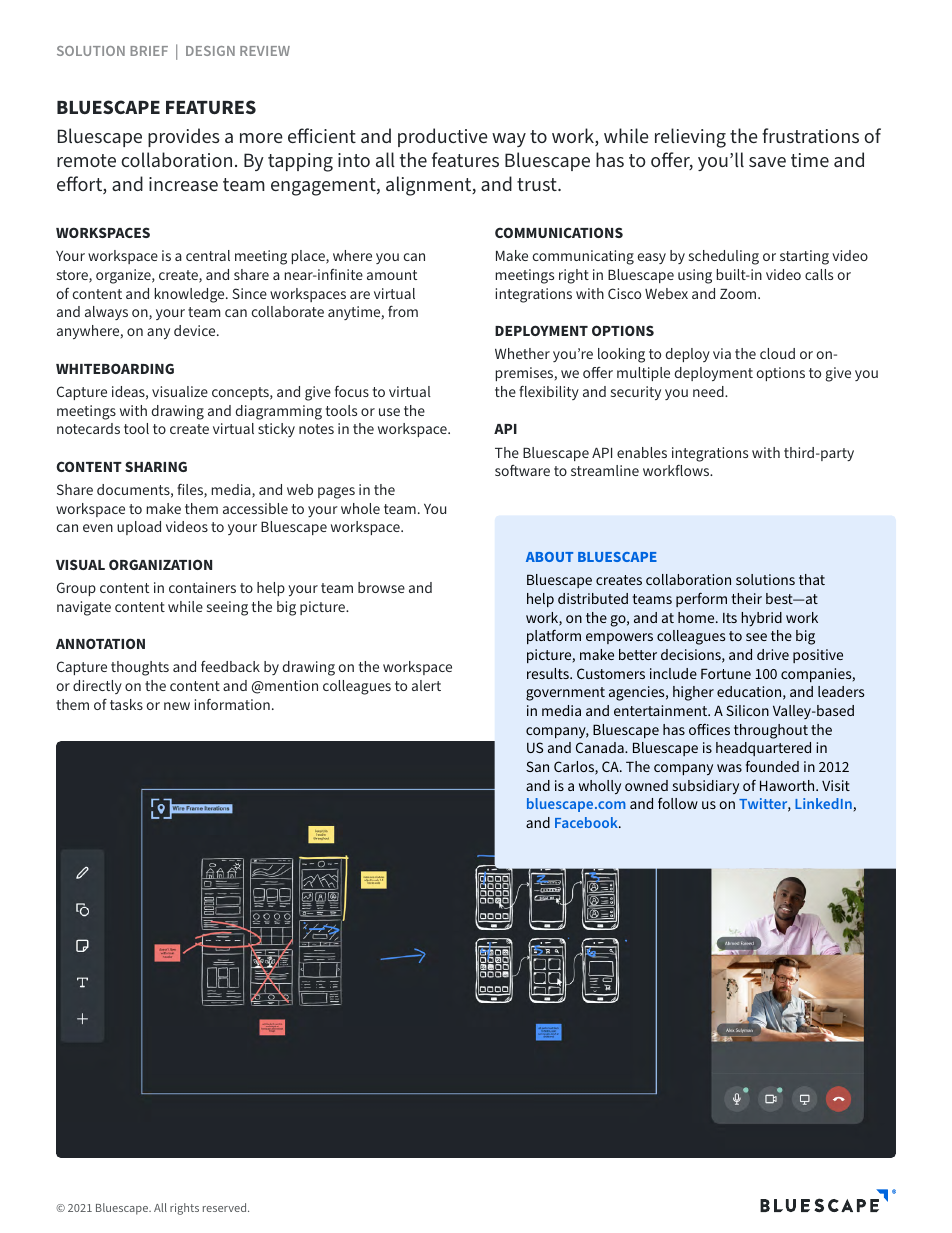  I want to click on Facebook, so click(587, 822).
